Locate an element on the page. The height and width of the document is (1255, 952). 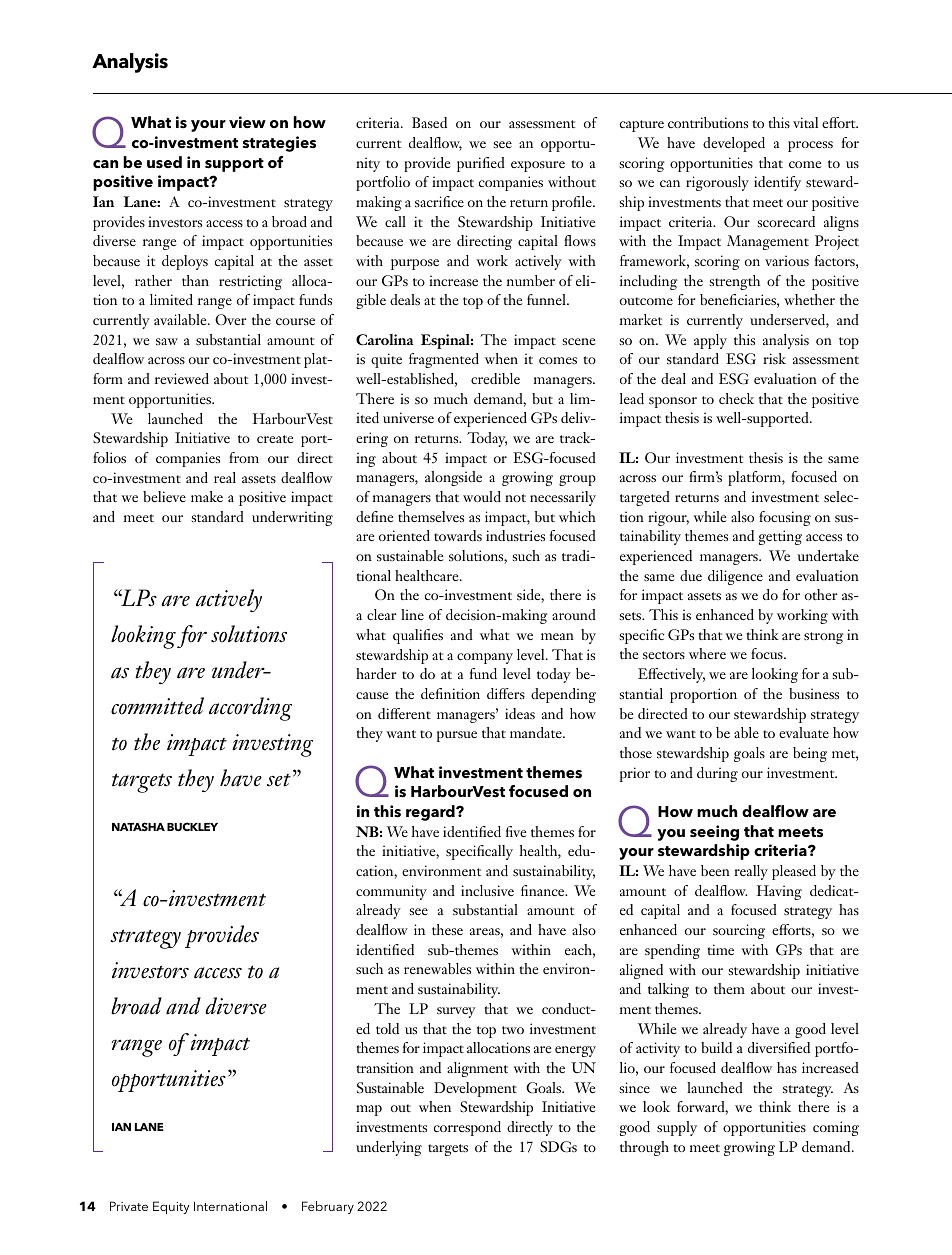
purified is located at coordinates (481, 164).
